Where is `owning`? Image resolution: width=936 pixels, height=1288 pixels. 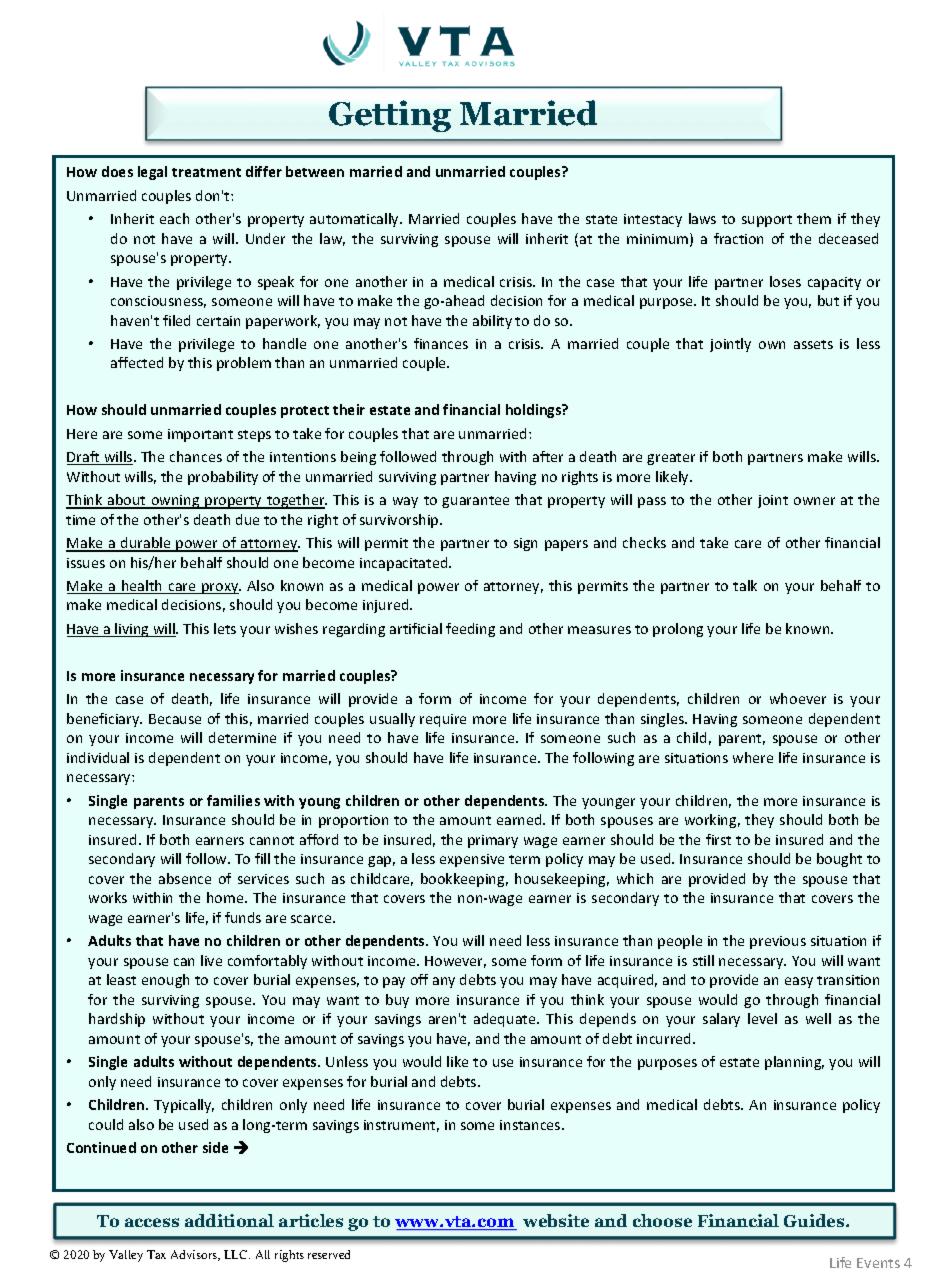
owning is located at coordinates (176, 502).
